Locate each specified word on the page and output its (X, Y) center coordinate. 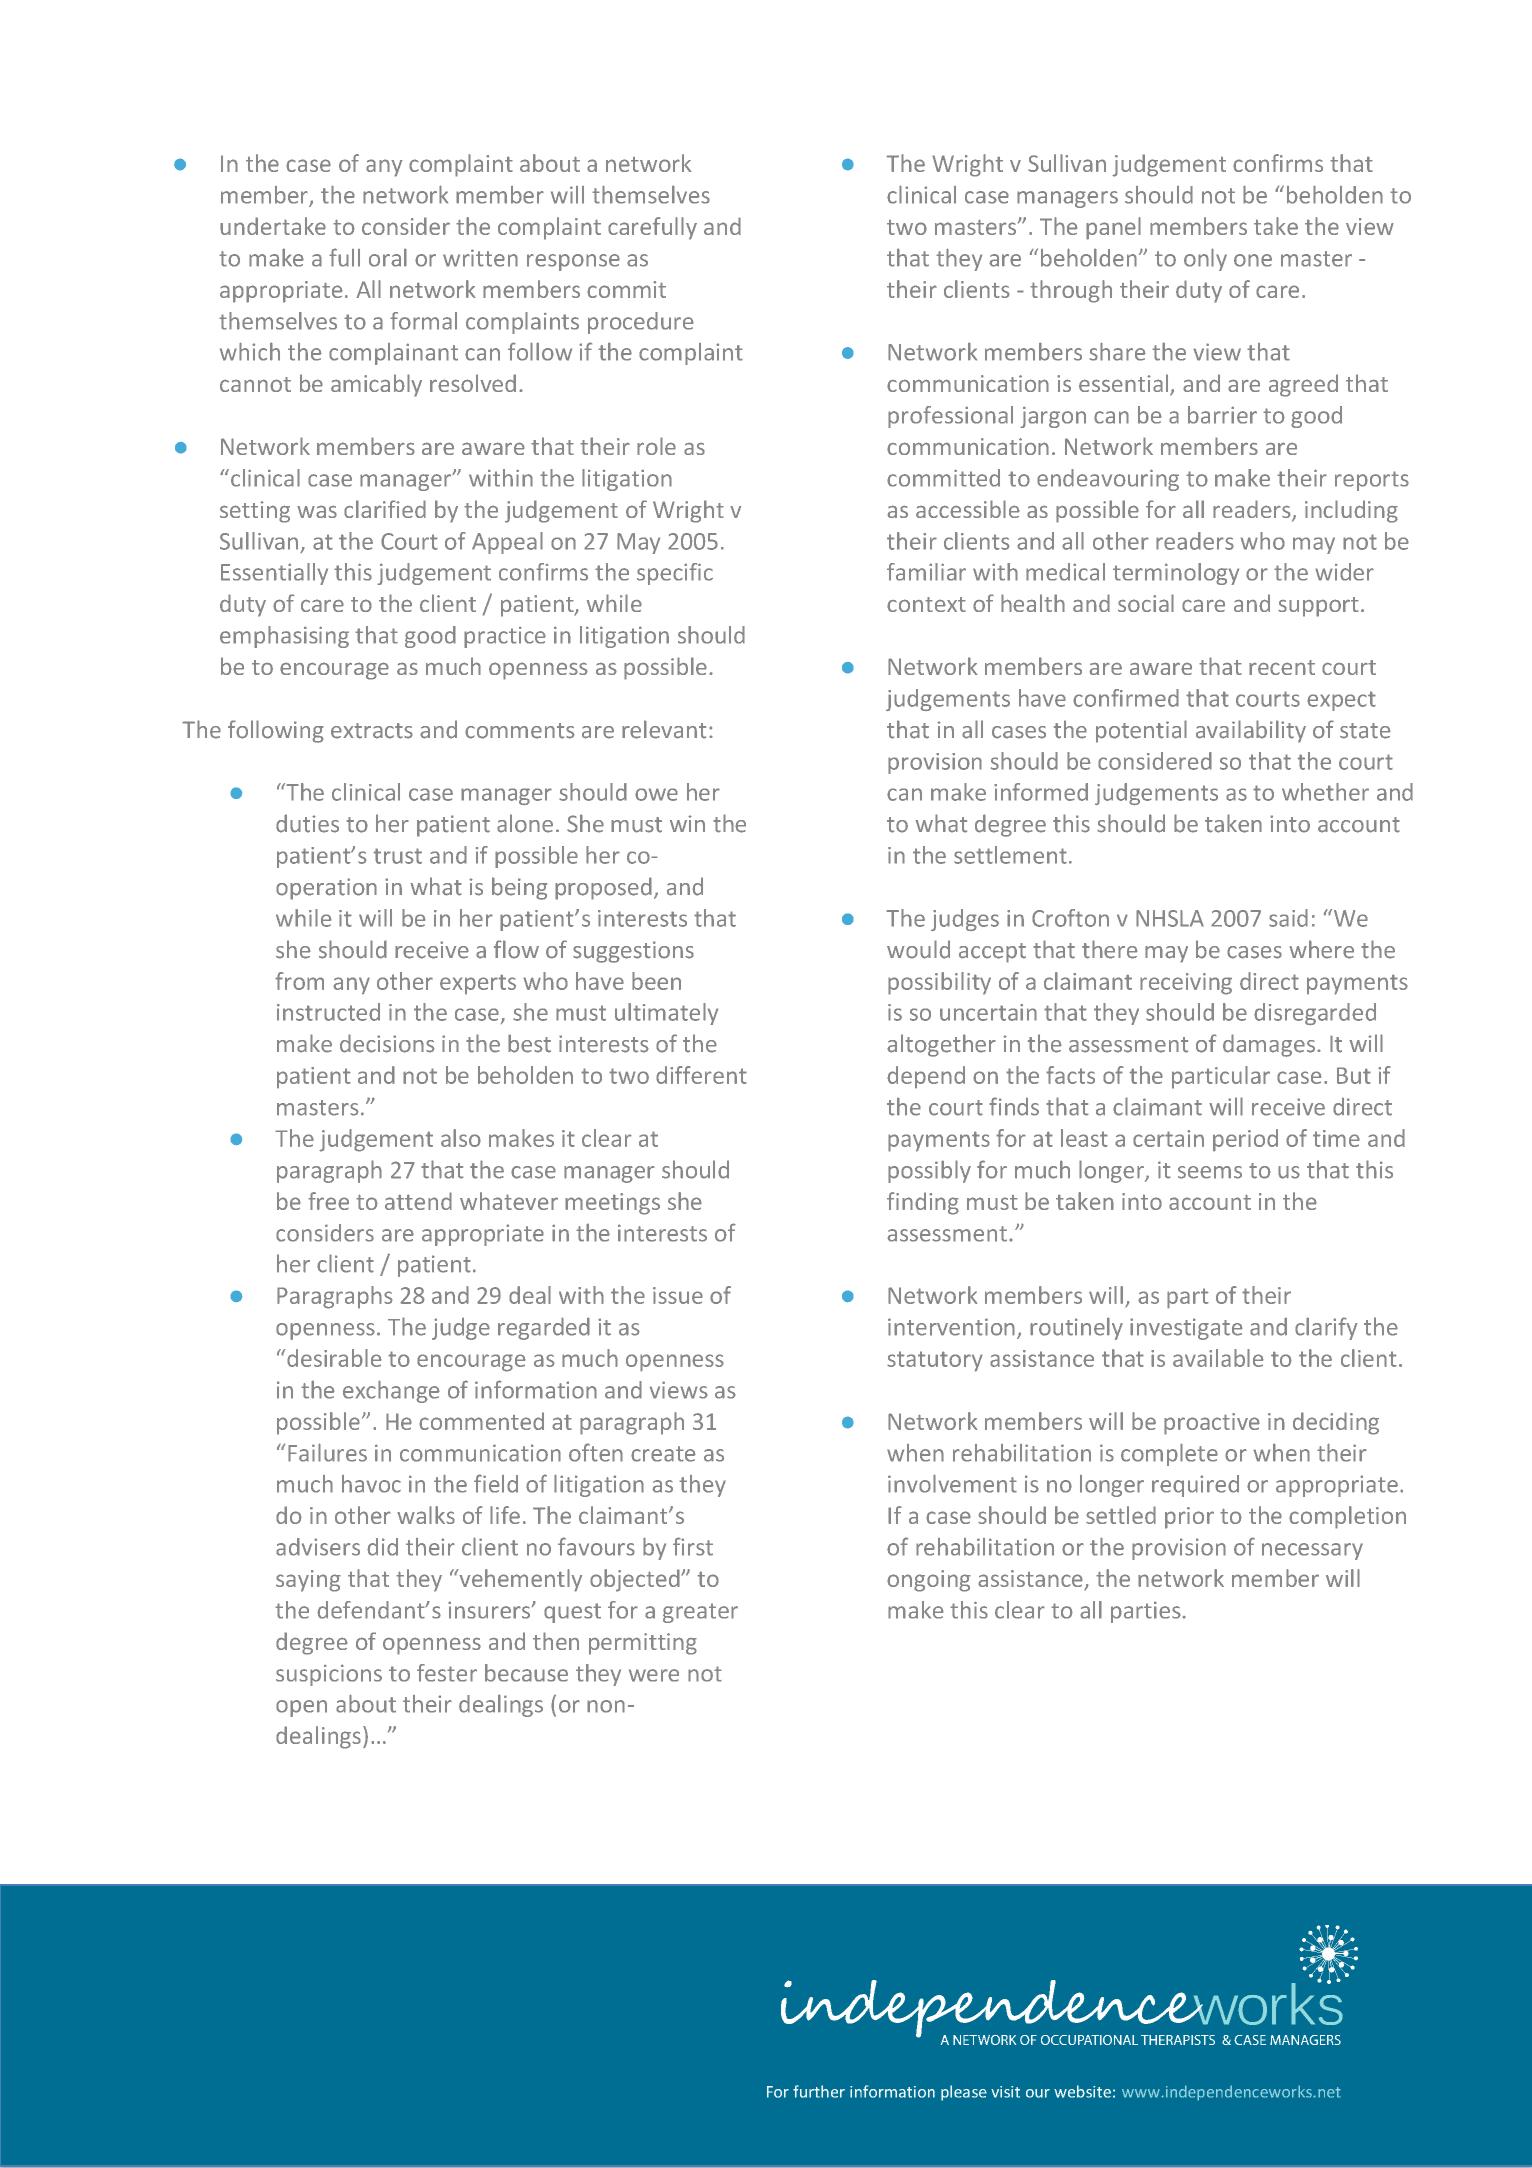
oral (388, 257)
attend (418, 1201)
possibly (929, 1171)
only (1205, 259)
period (1245, 1140)
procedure (641, 323)
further (819, 2091)
